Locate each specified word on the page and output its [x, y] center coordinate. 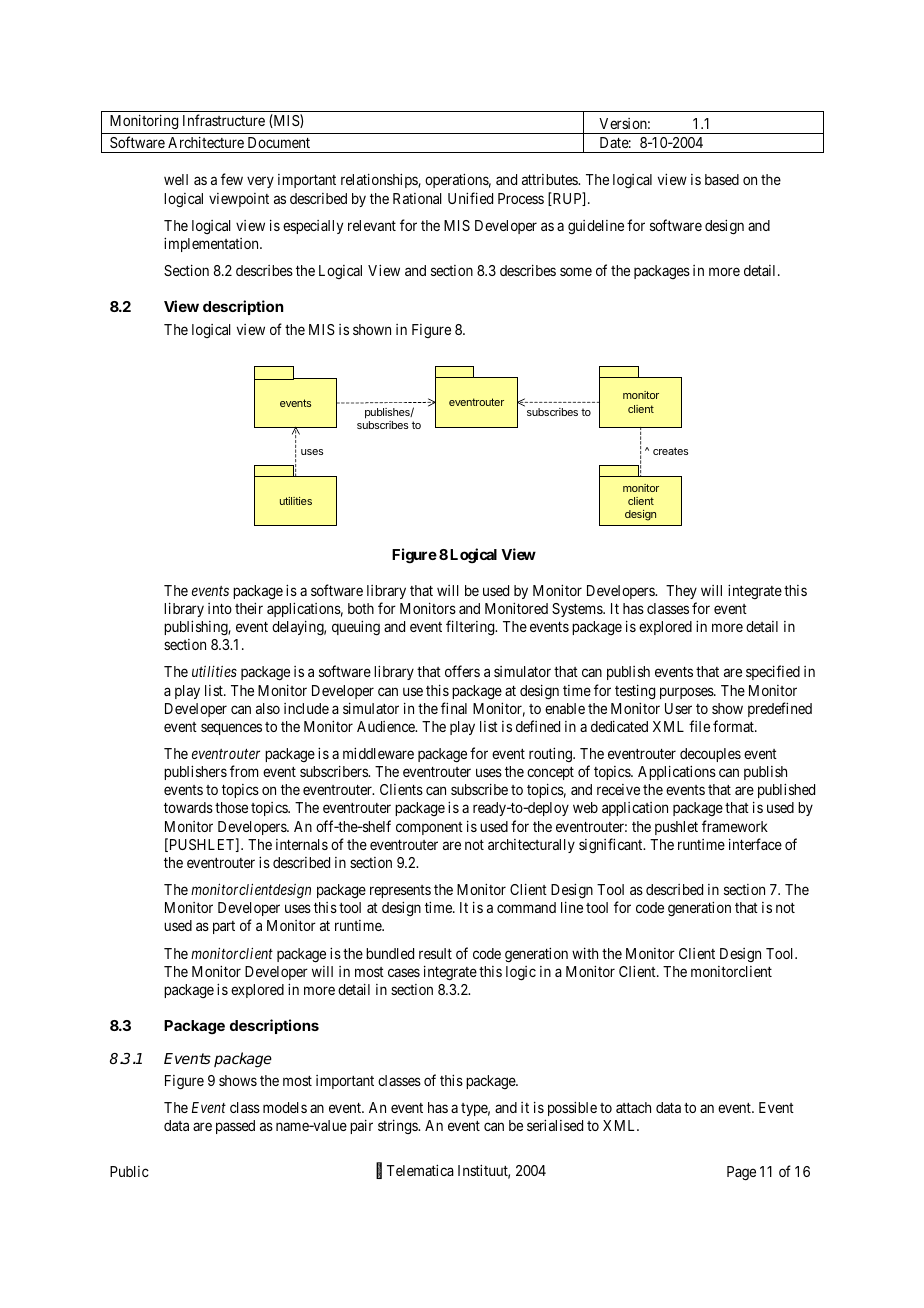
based [722, 179]
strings [398, 1126]
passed [235, 1127]
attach [633, 1107]
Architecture [206, 142]
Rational [417, 198]
